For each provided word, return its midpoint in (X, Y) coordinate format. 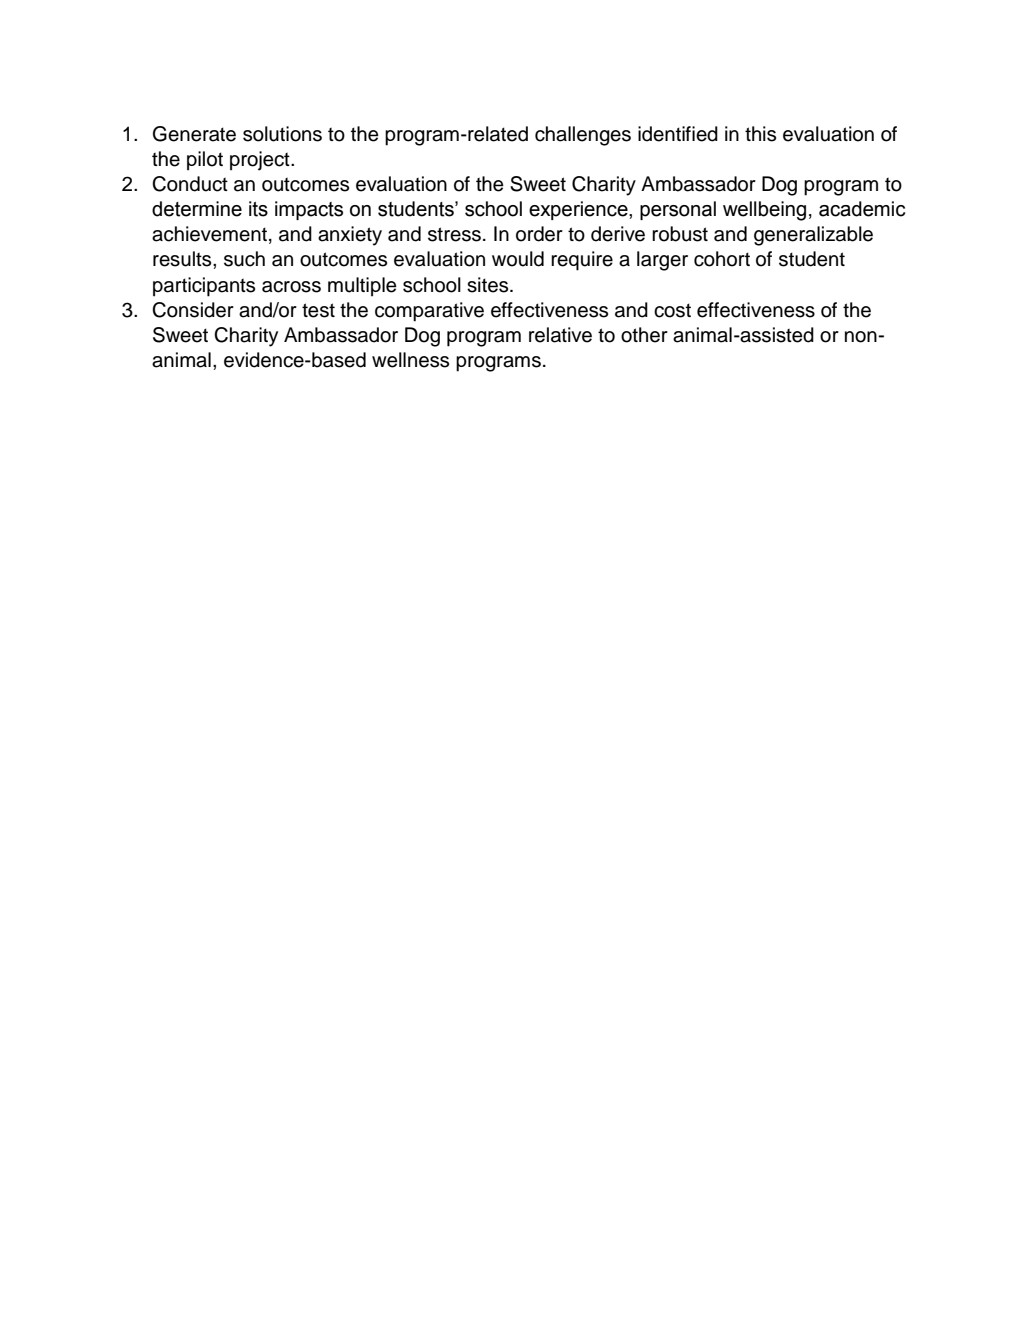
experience (579, 210)
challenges (583, 136)
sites (489, 285)
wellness (410, 360)
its (258, 209)
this (760, 134)
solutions (282, 134)
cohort (722, 259)
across (291, 287)
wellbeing (764, 211)
